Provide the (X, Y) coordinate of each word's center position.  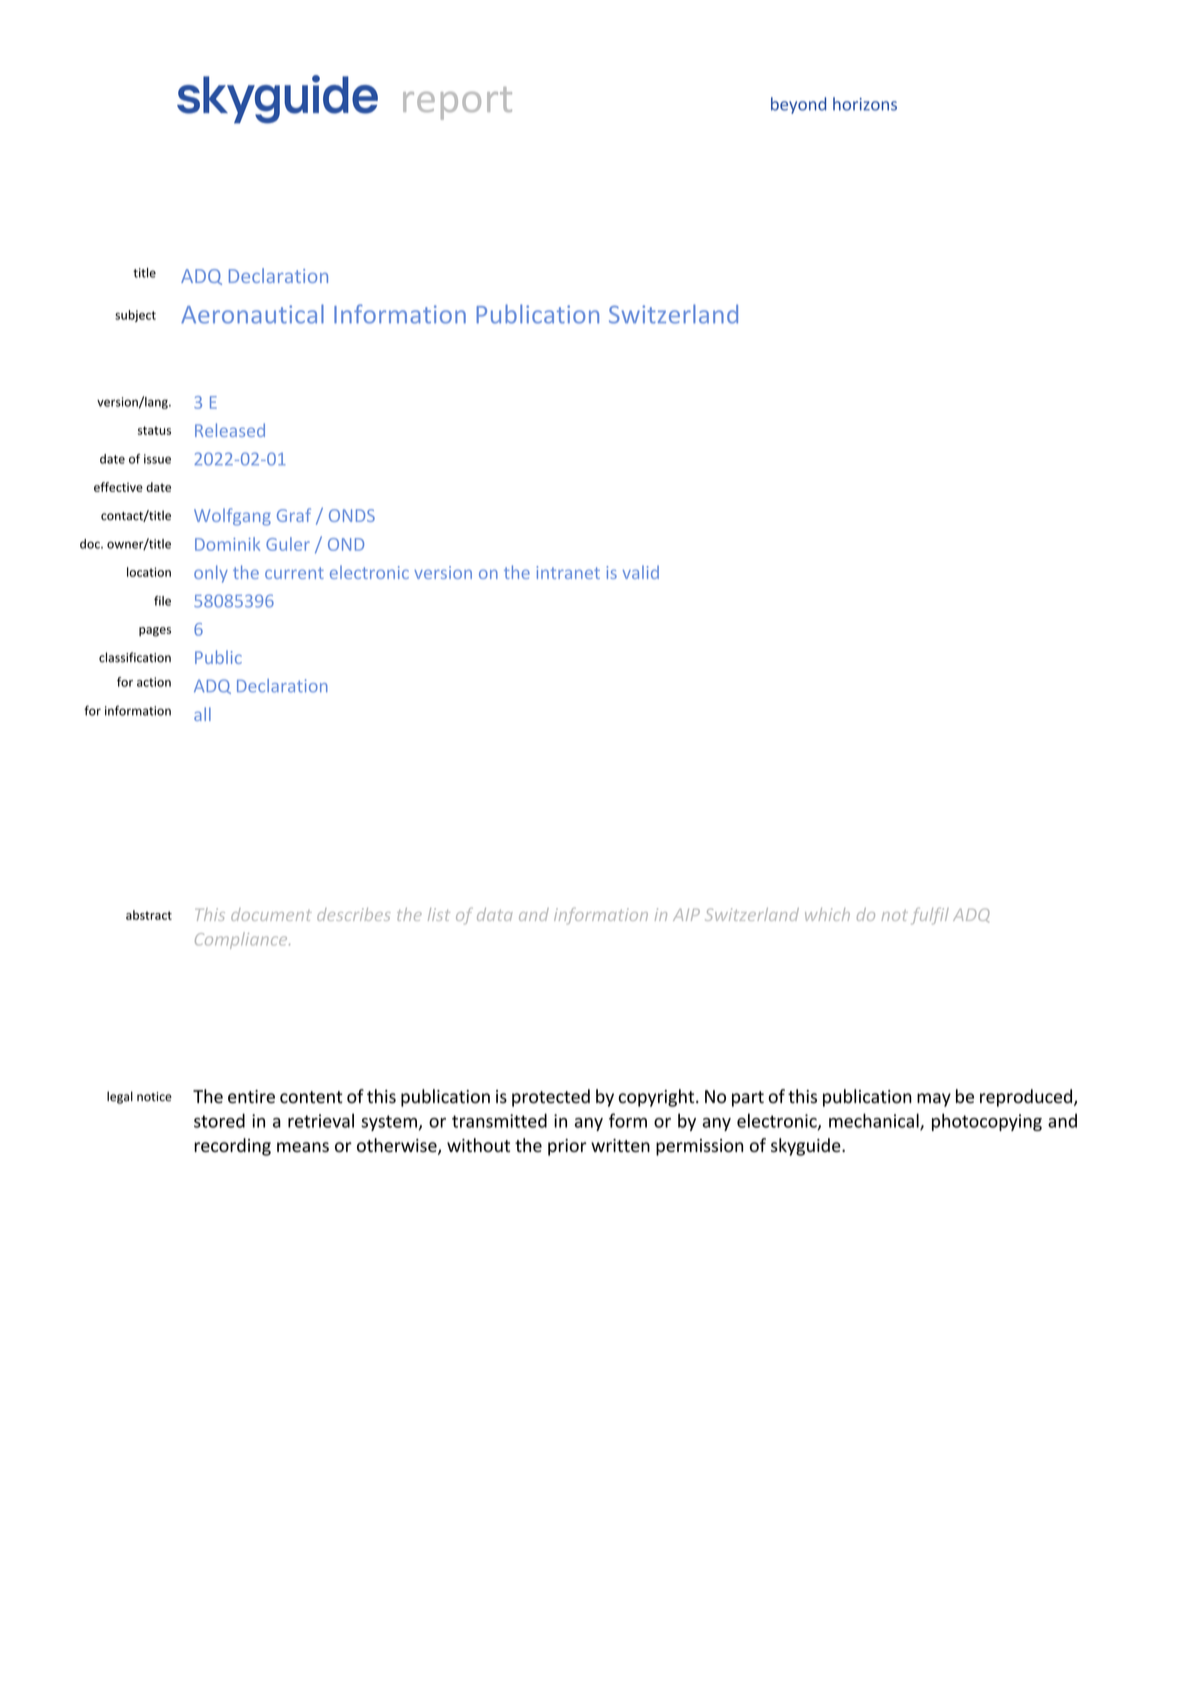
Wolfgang (232, 517)
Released (230, 430)
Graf (294, 515)
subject (135, 316)
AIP (686, 915)
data (495, 914)
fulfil (930, 916)
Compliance (242, 940)
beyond (798, 105)
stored (219, 1120)
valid (641, 572)
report (457, 103)
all (202, 714)
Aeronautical (252, 314)
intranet (568, 572)
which (827, 914)
